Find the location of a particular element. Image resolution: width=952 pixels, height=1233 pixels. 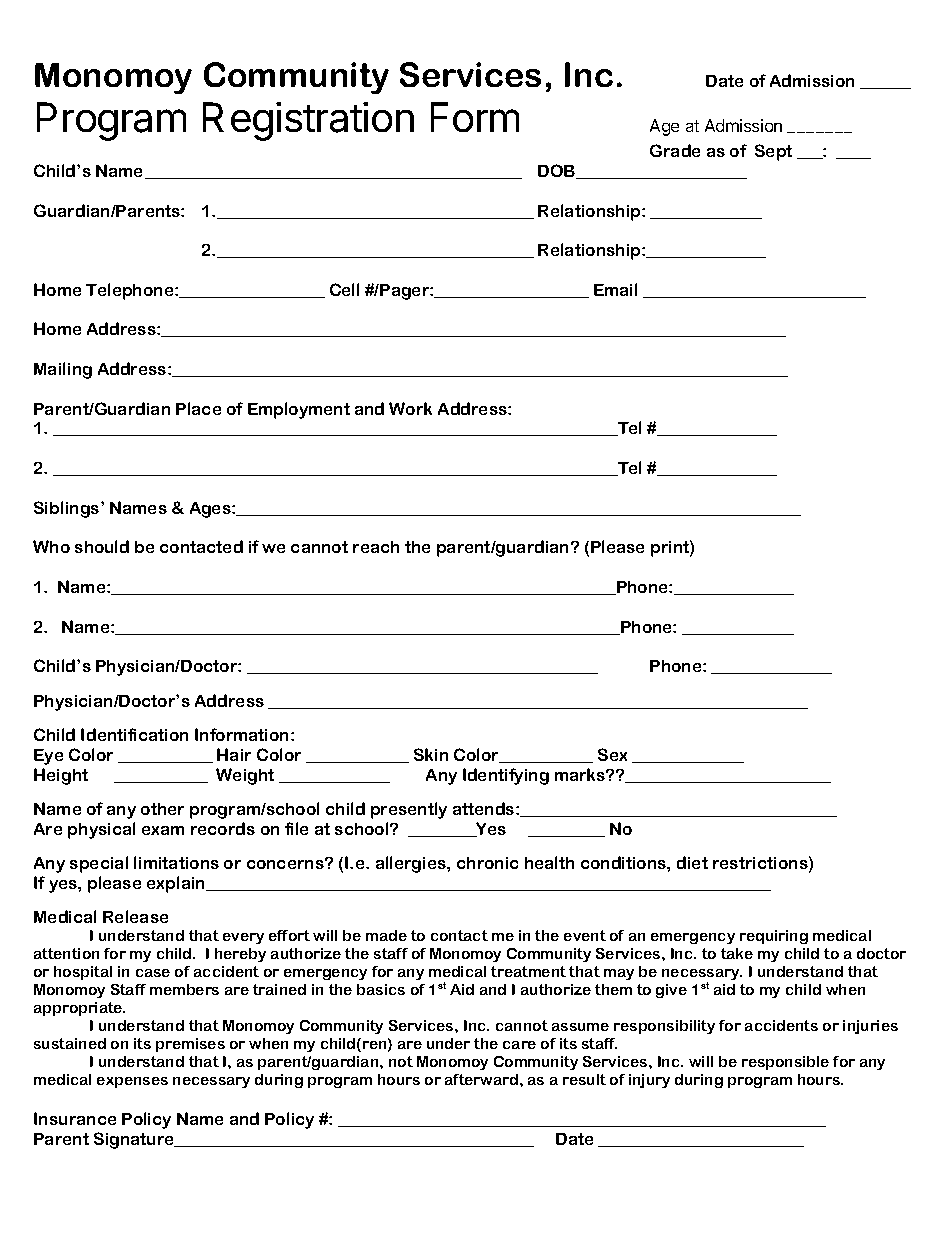

responsible is located at coordinates (785, 1063).
